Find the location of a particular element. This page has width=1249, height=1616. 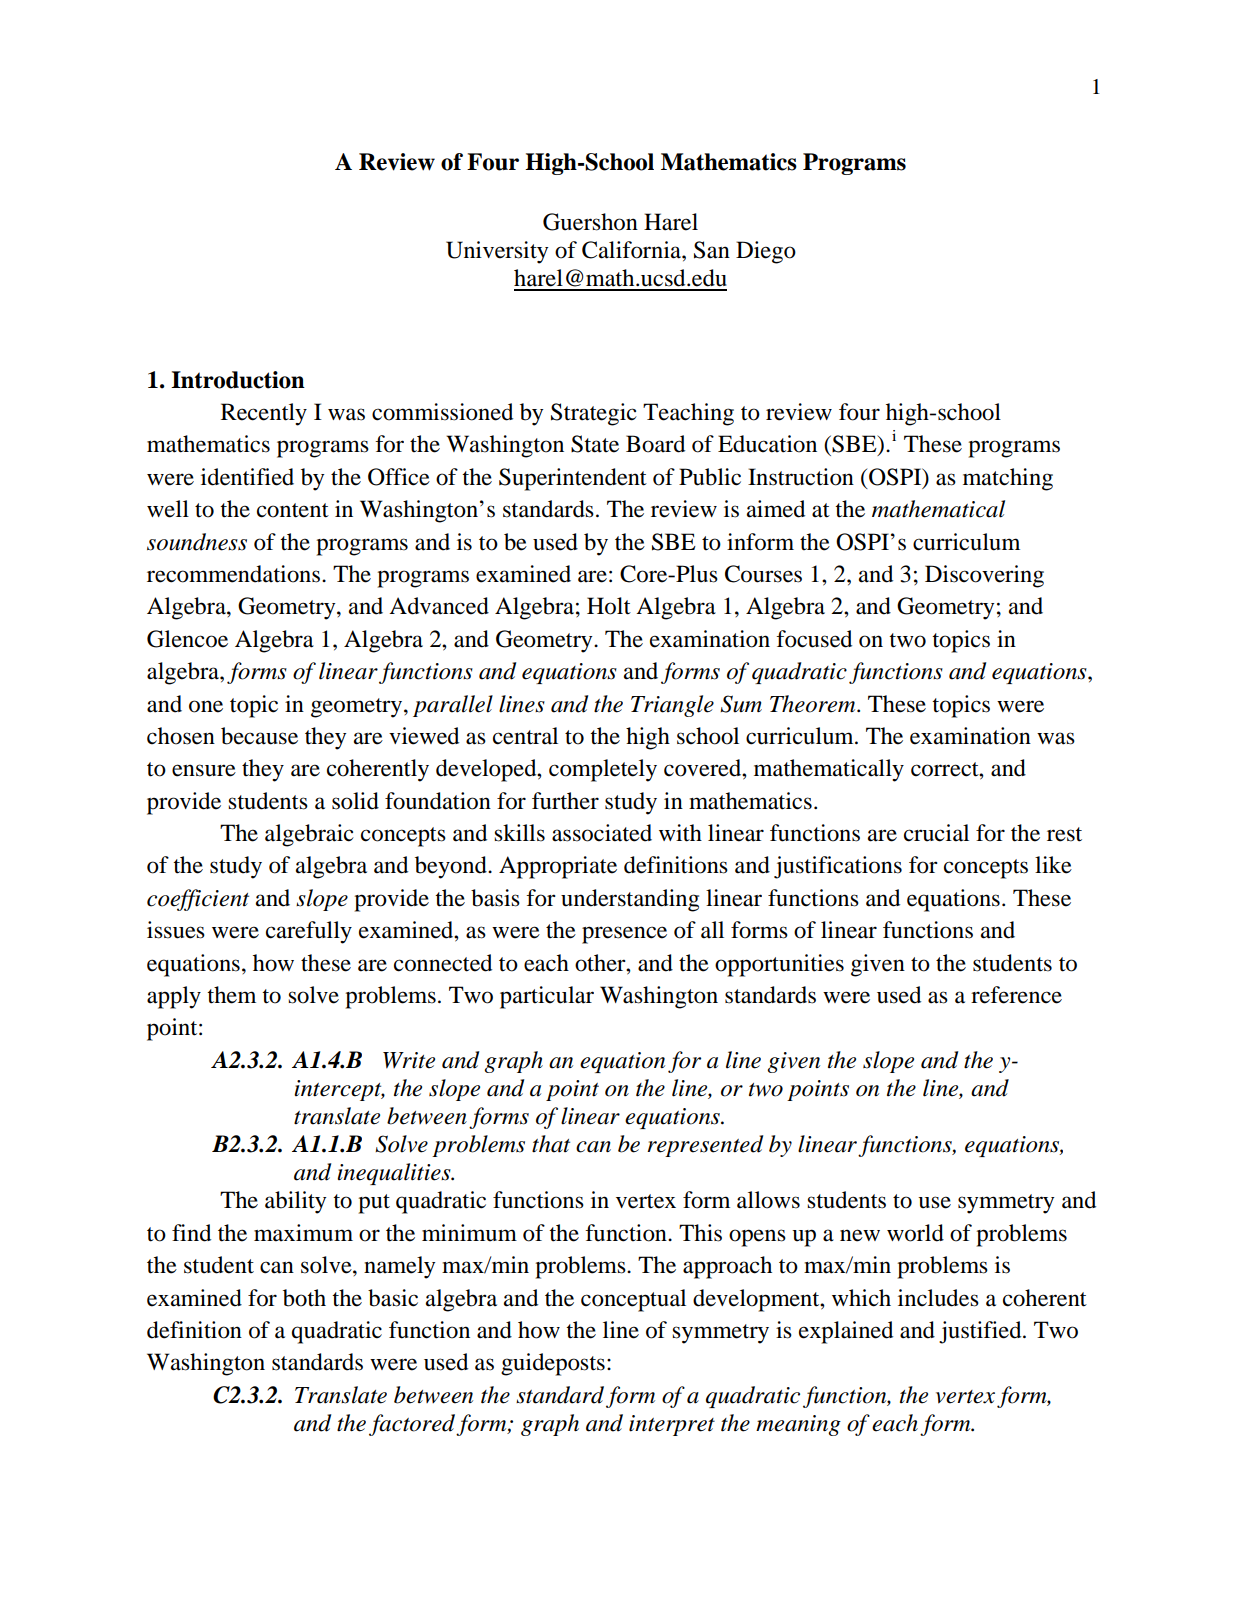

Holt is located at coordinates (609, 606).
